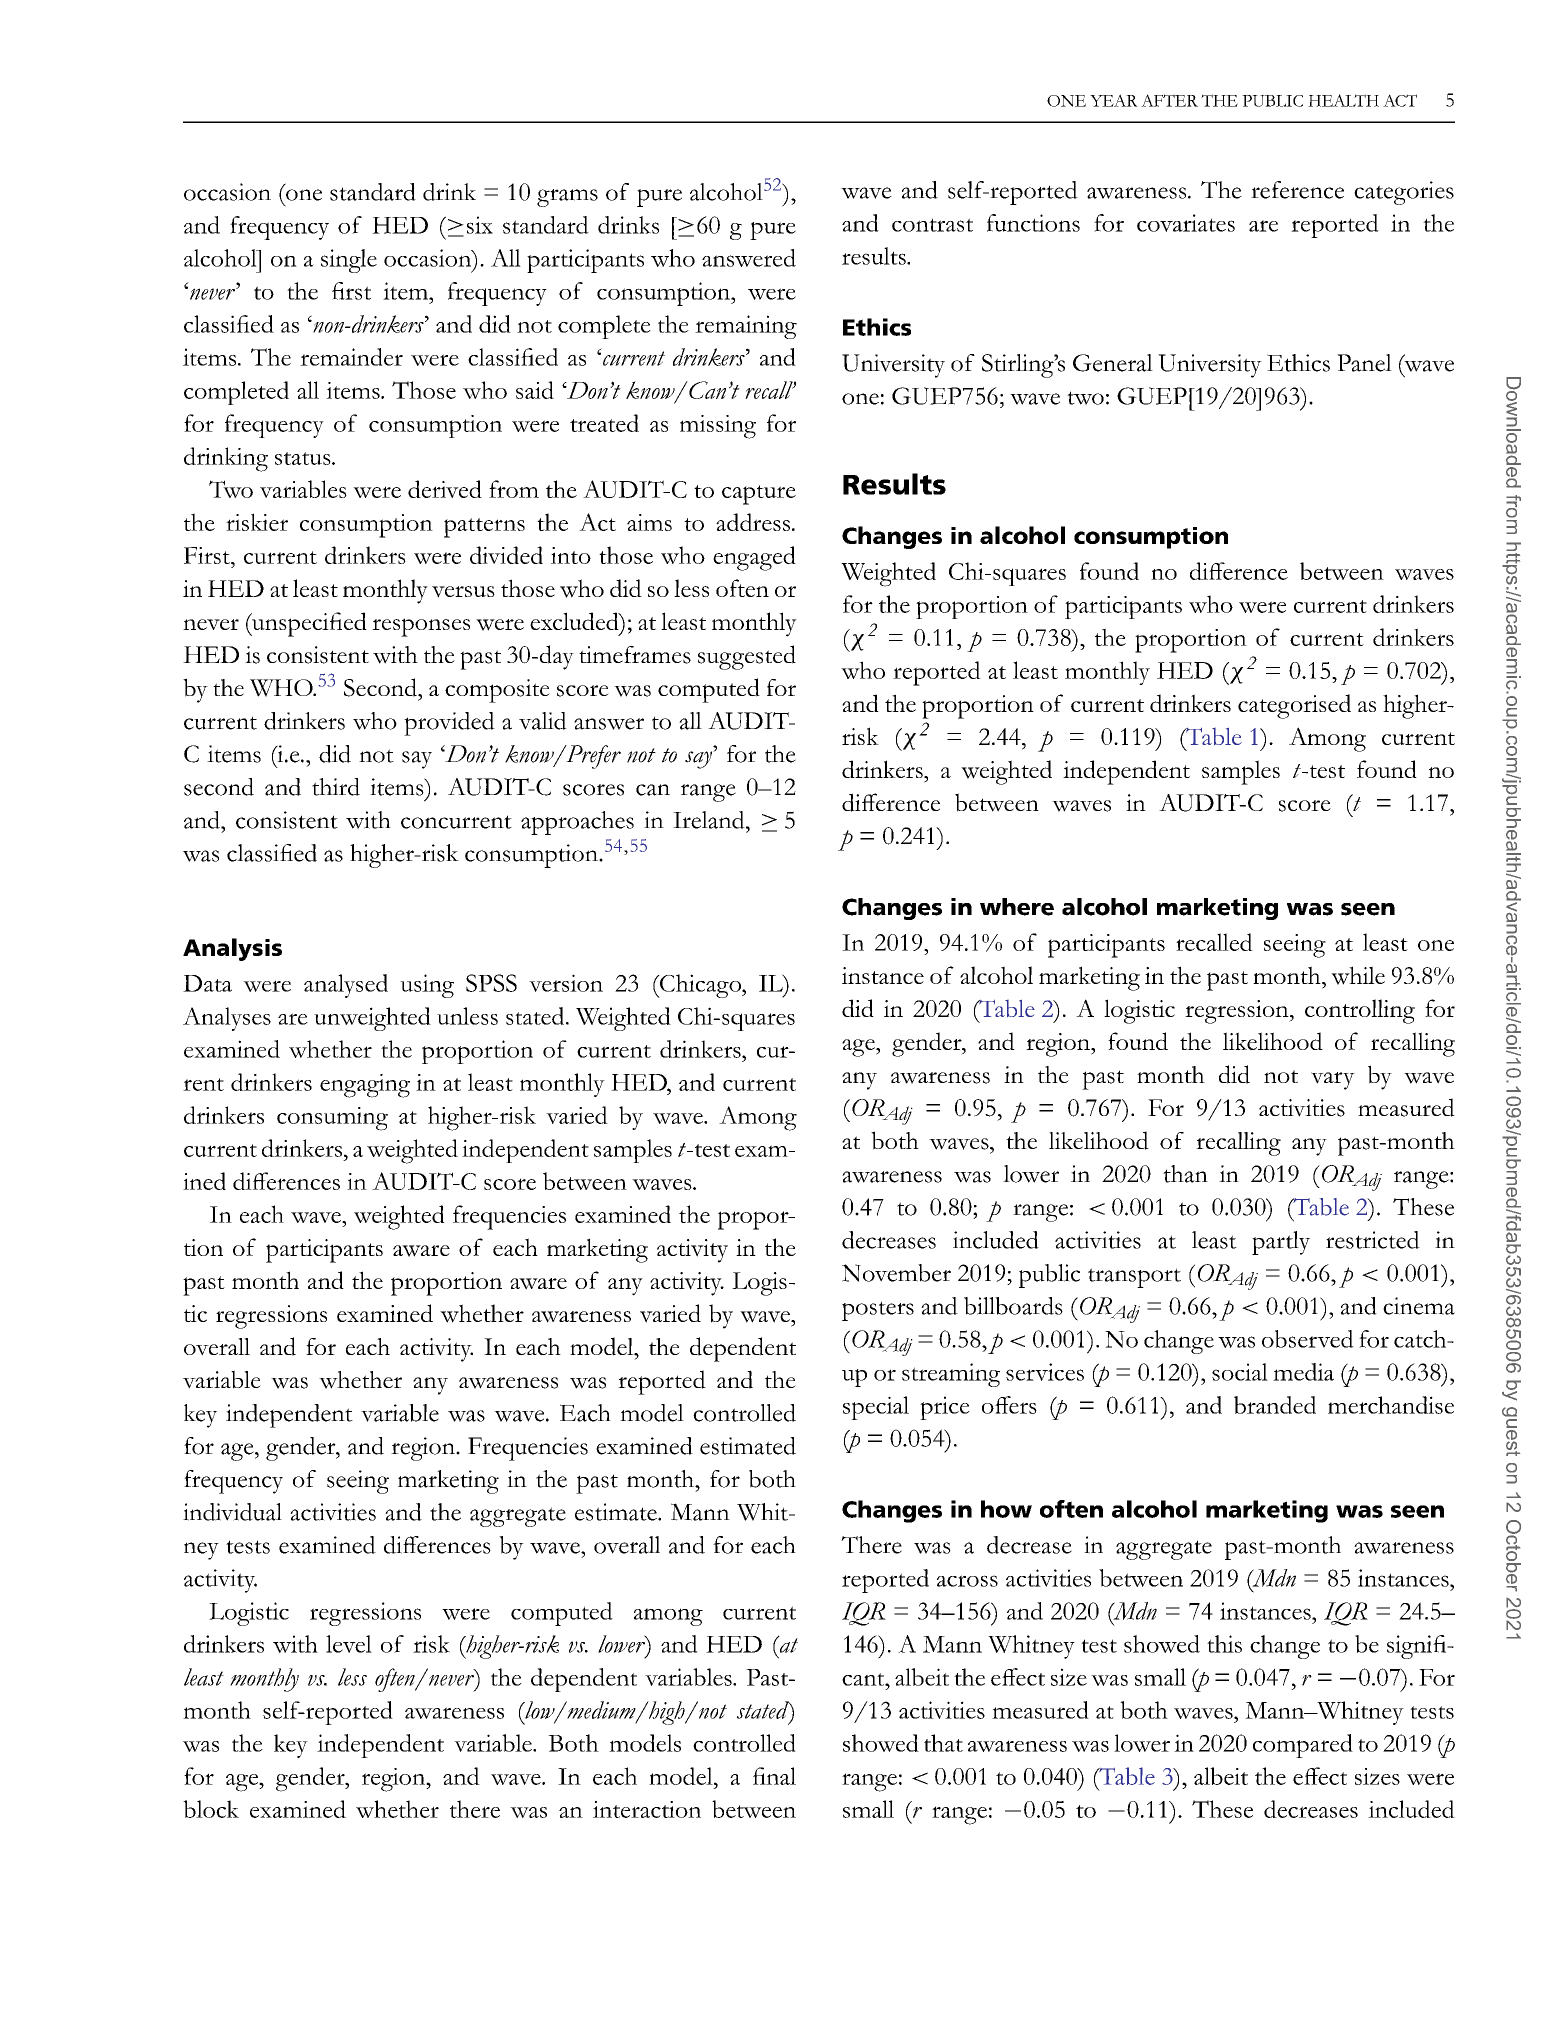 This screenshot has width=1563, height=2018. What do you see at coordinates (463, 592) in the screenshot?
I see `versus` at bounding box center [463, 592].
